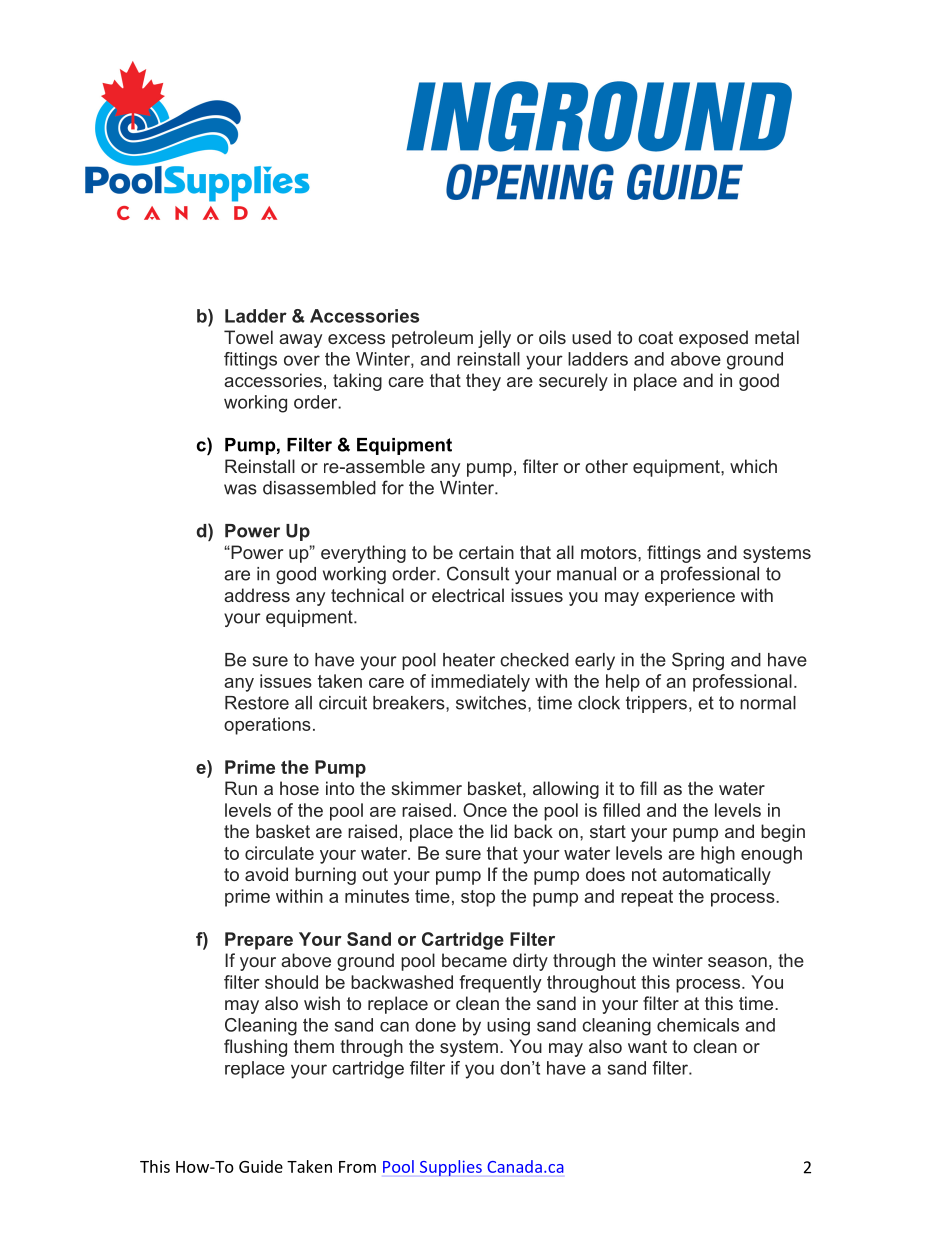 The width and height of the page is (952, 1233). What do you see at coordinates (299, 788) in the page?
I see `hose` at bounding box center [299, 788].
